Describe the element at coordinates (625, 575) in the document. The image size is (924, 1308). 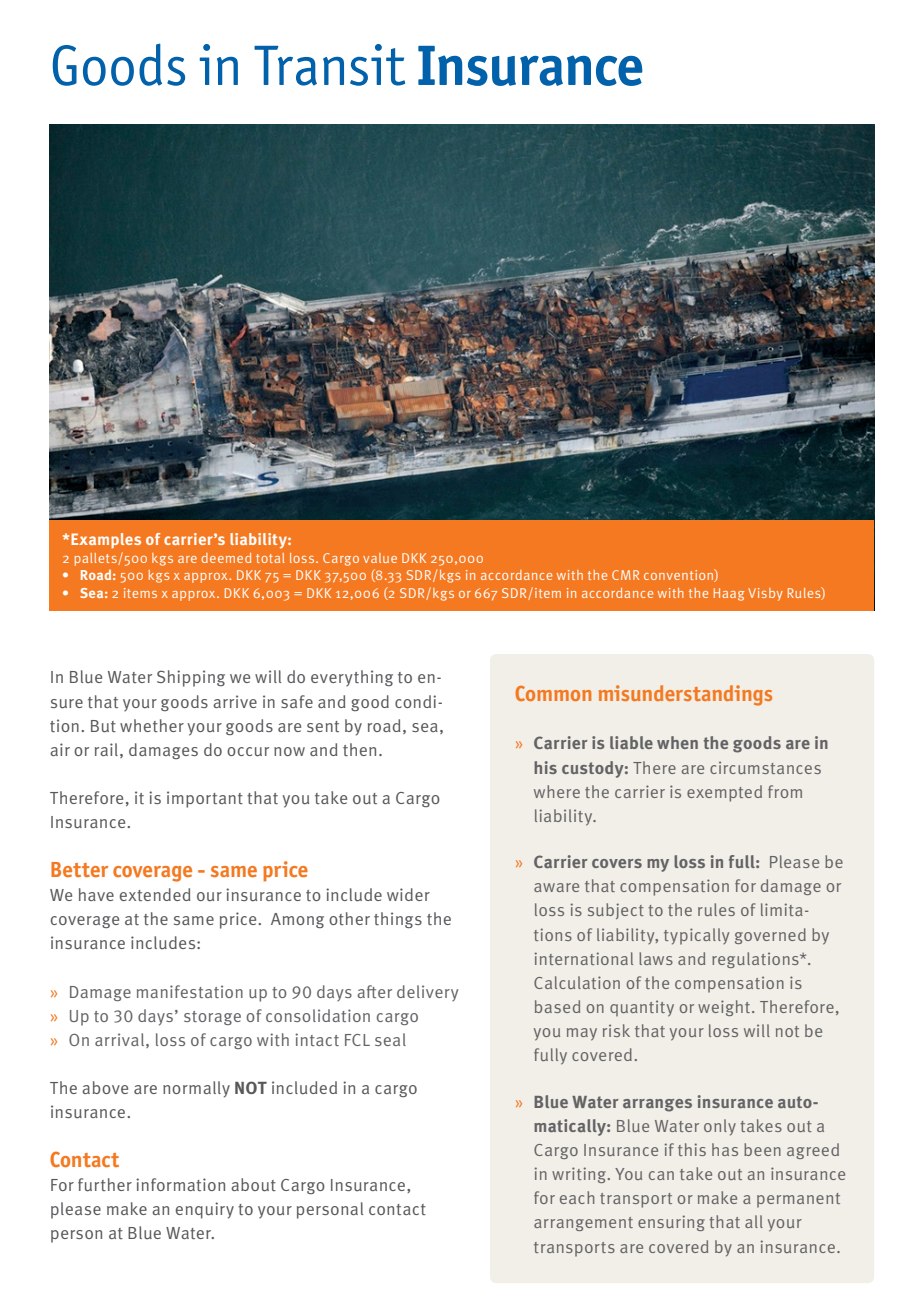
I see `CMR` at that location.
